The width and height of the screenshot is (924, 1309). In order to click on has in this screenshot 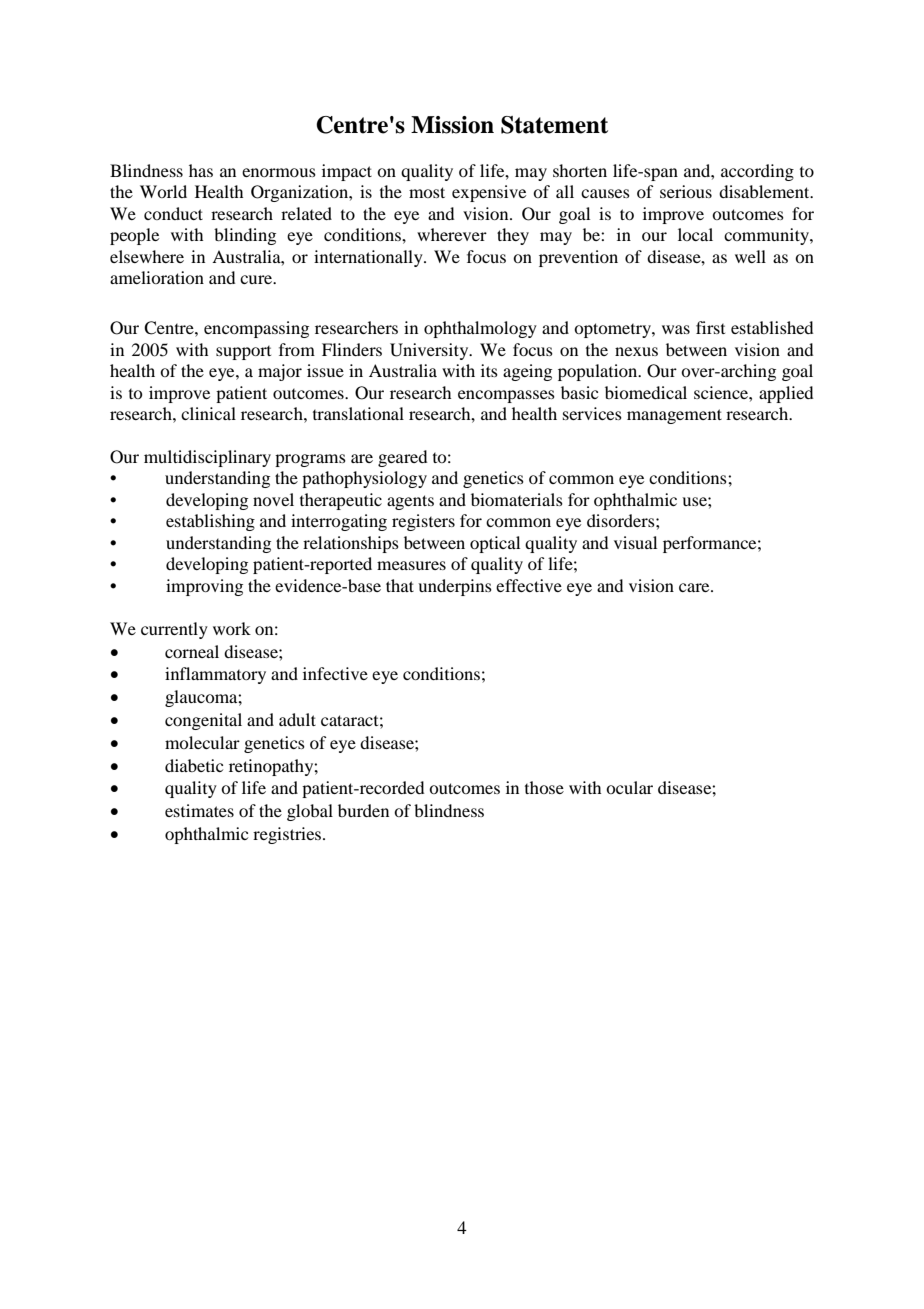, I will do `click(201, 170)`.
